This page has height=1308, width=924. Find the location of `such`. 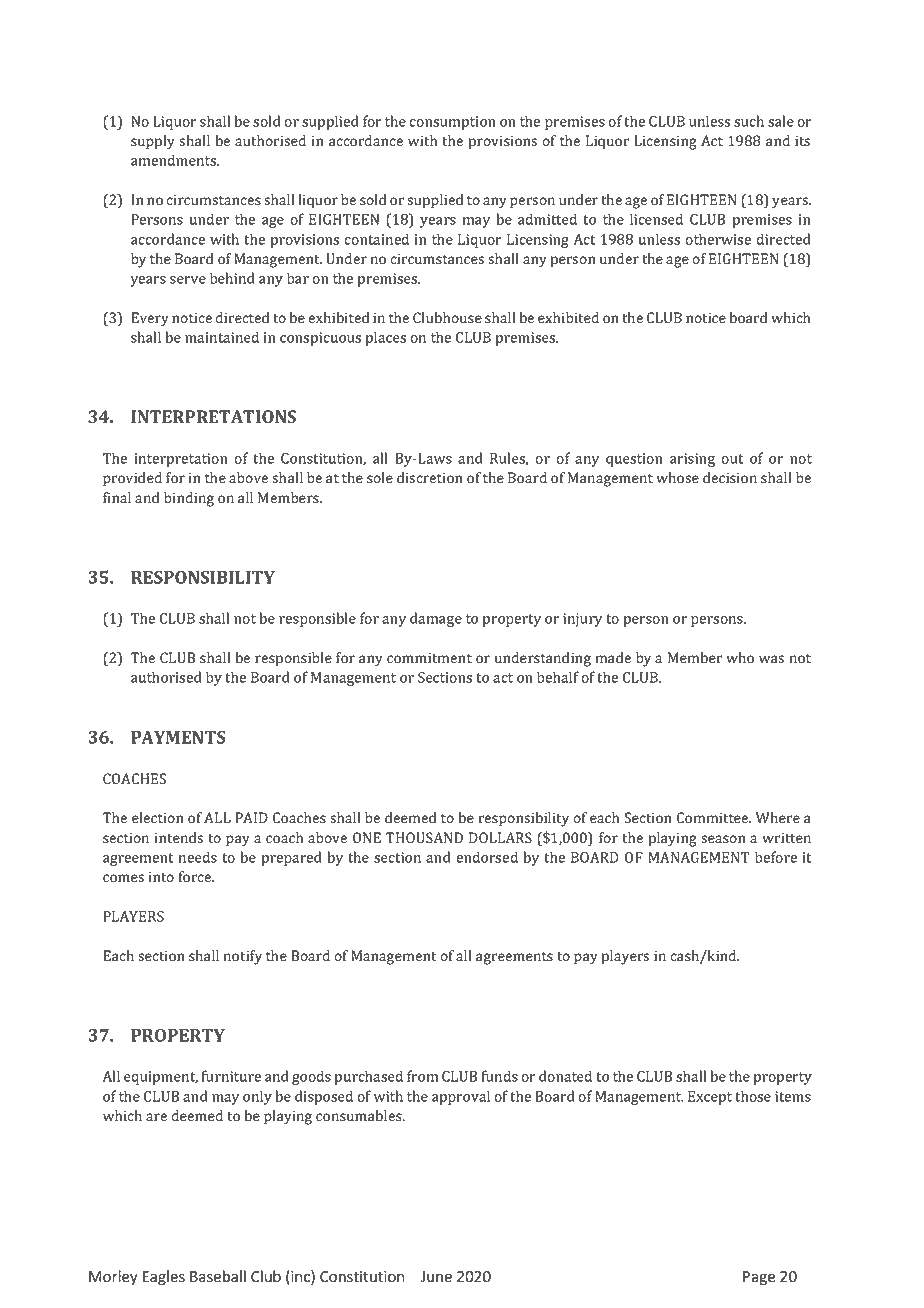

such is located at coordinates (749, 121).
